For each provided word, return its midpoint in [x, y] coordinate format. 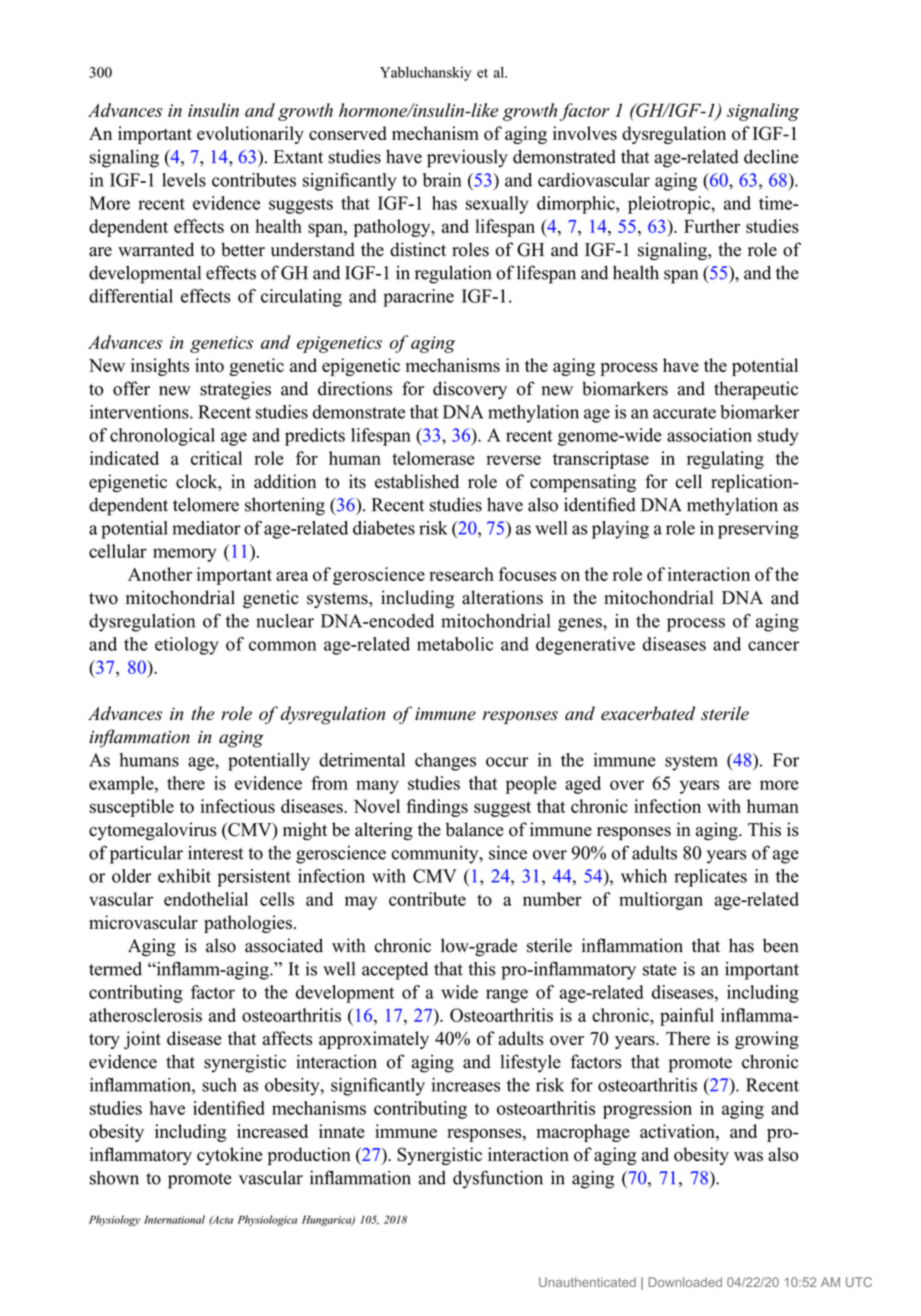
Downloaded [685, 1282]
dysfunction [498, 1179]
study [778, 437]
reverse [514, 460]
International [174, 1219]
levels [184, 180]
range [507, 996]
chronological [162, 437]
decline [771, 156]
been [781, 945]
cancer [773, 646]
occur [507, 762]
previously [467, 158]
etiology [186, 646]
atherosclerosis [145, 1015]
